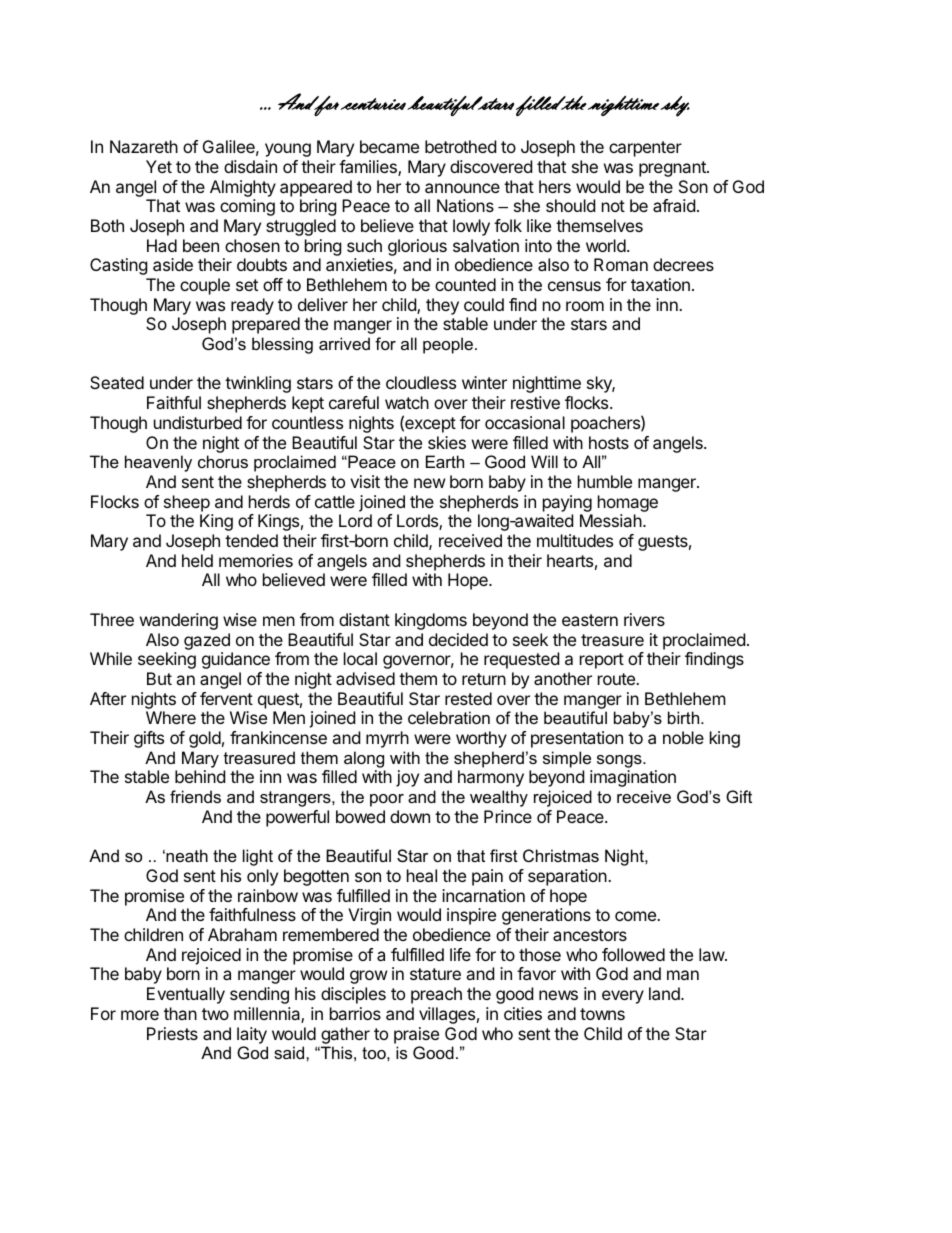 The width and height of the image is (952, 1233). What do you see at coordinates (198, 422) in the image?
I see `undisturbed` at bounding box center [198, 422].
